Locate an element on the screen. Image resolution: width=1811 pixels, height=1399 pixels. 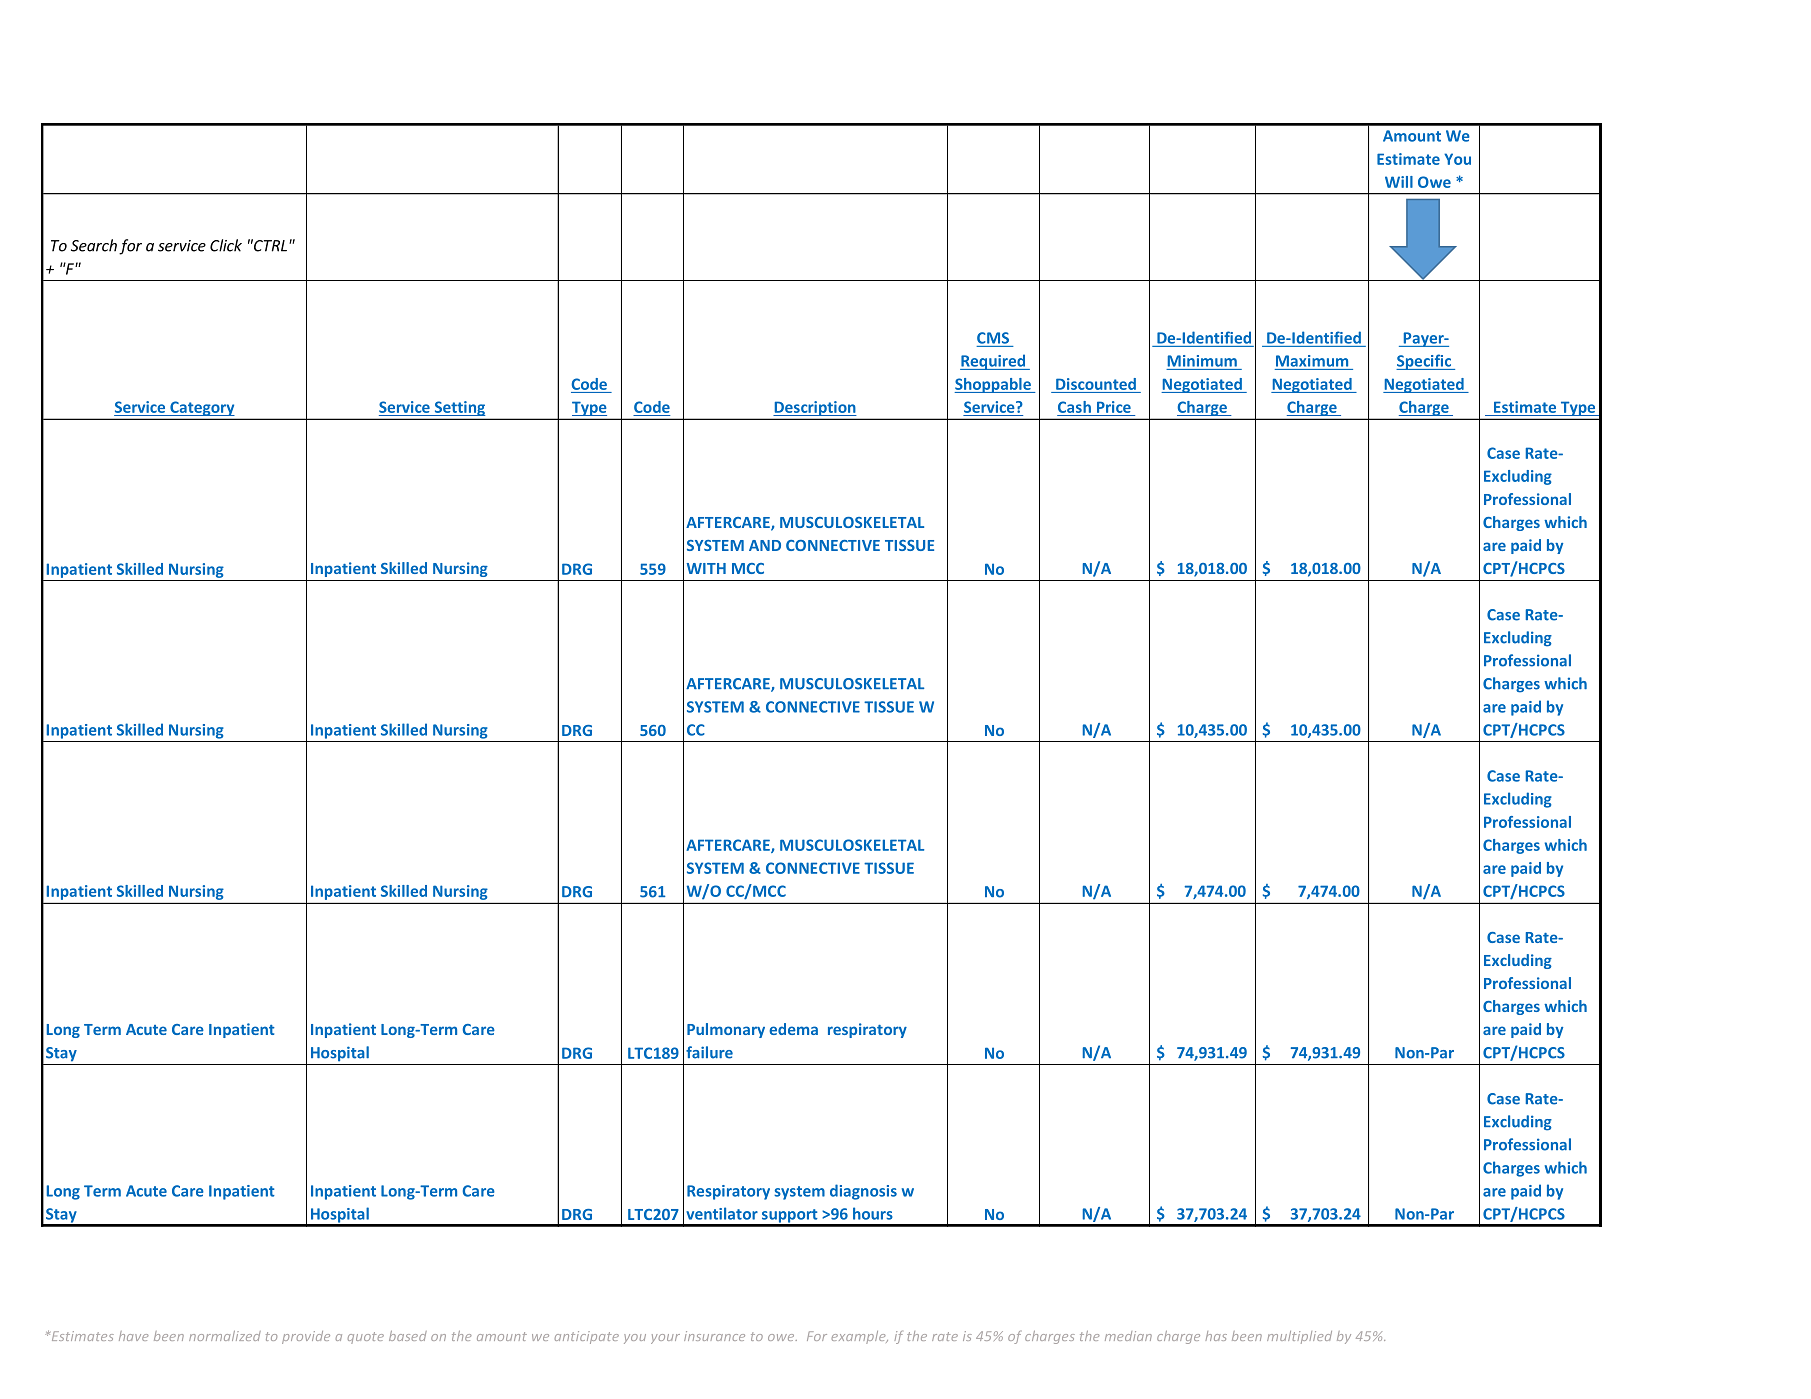
Will is located at coordinates (1399, 182).
